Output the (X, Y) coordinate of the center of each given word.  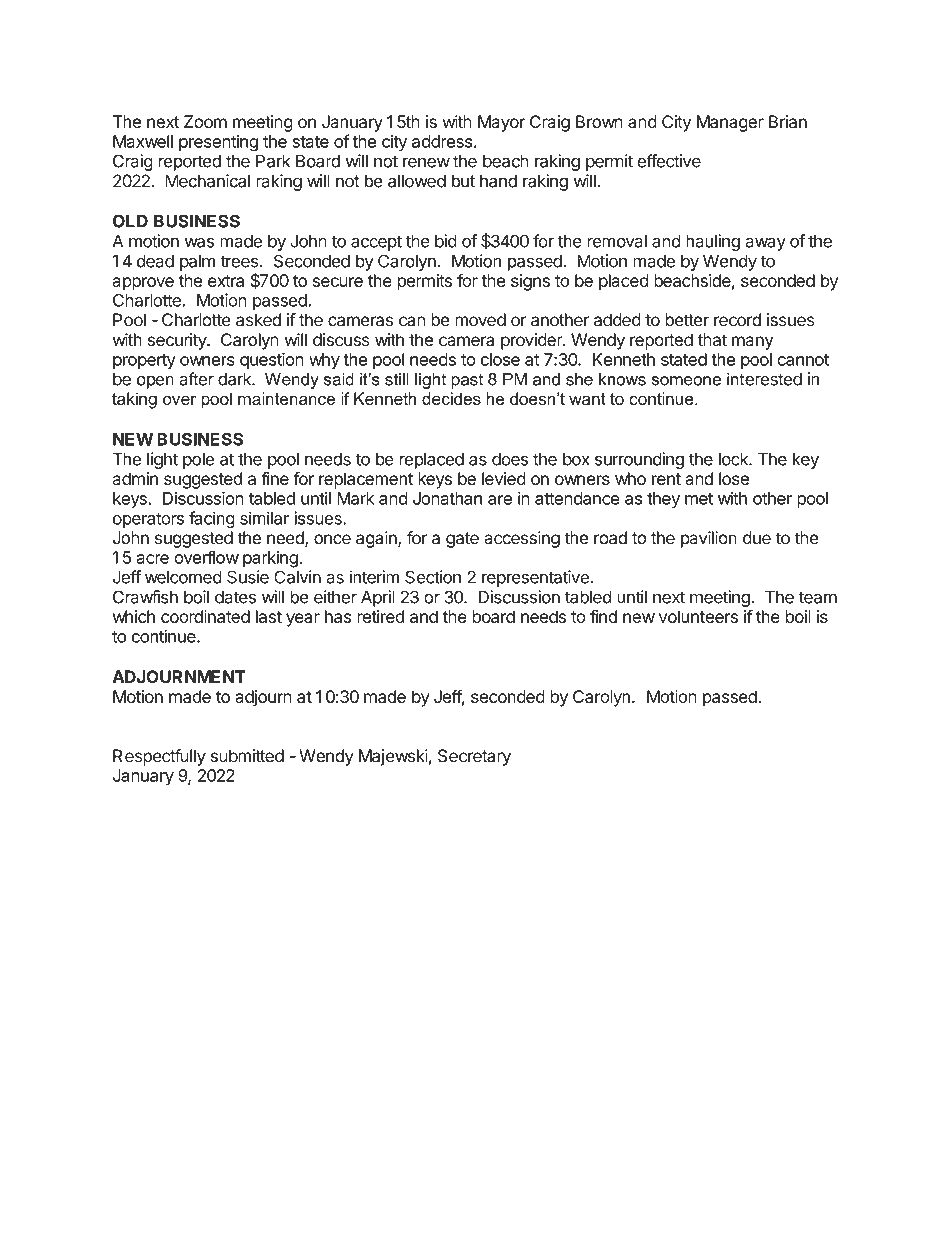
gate (462, 540)
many (752, 343)
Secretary (474, 757)
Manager (730, 123)
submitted (247, 756)
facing (212, 520)
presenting (218, 143)
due (757, 538)
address (442, 141)
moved (480, 320)
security (178, 341)
